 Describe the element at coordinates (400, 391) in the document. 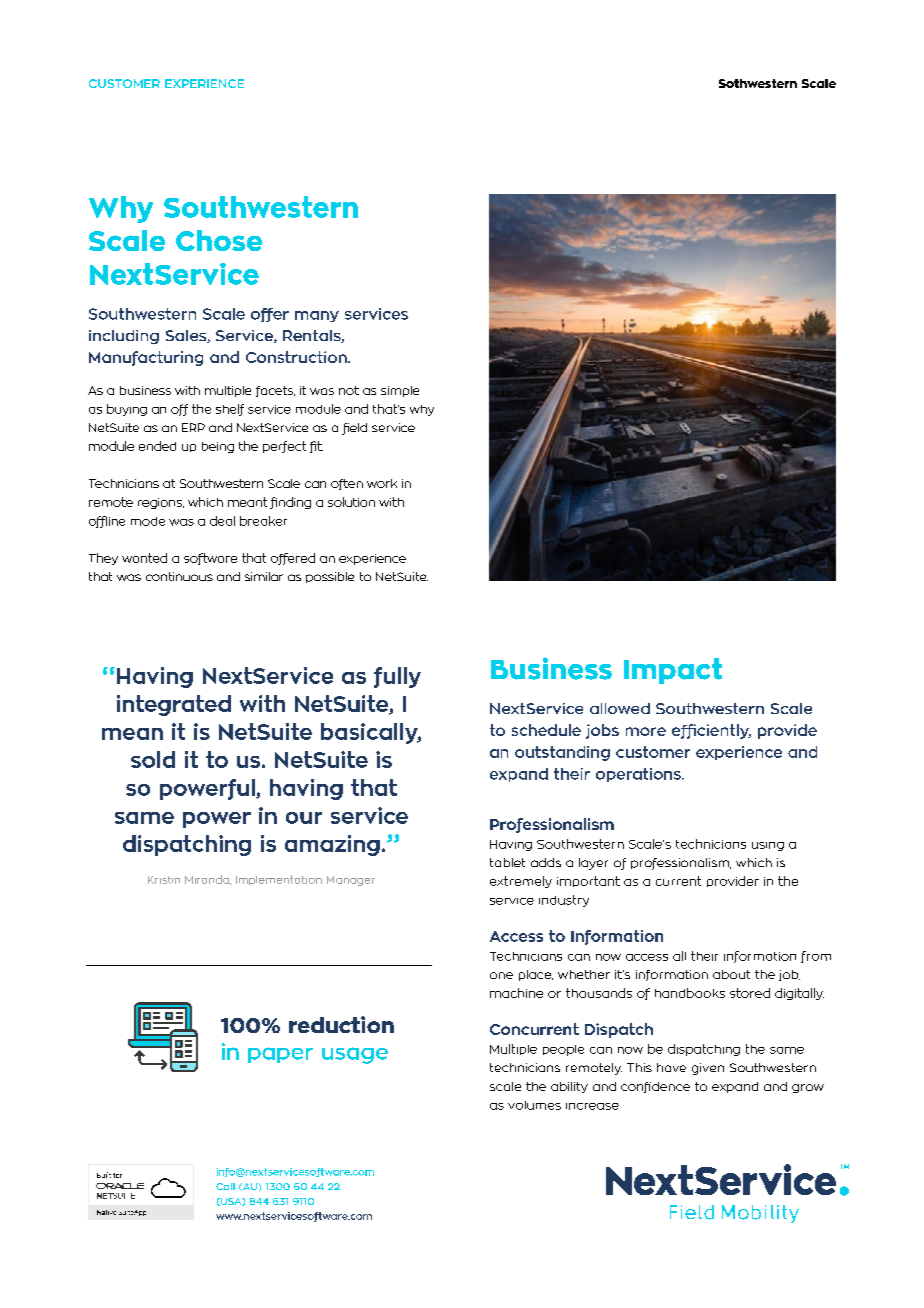

I see `simple` at that location.
